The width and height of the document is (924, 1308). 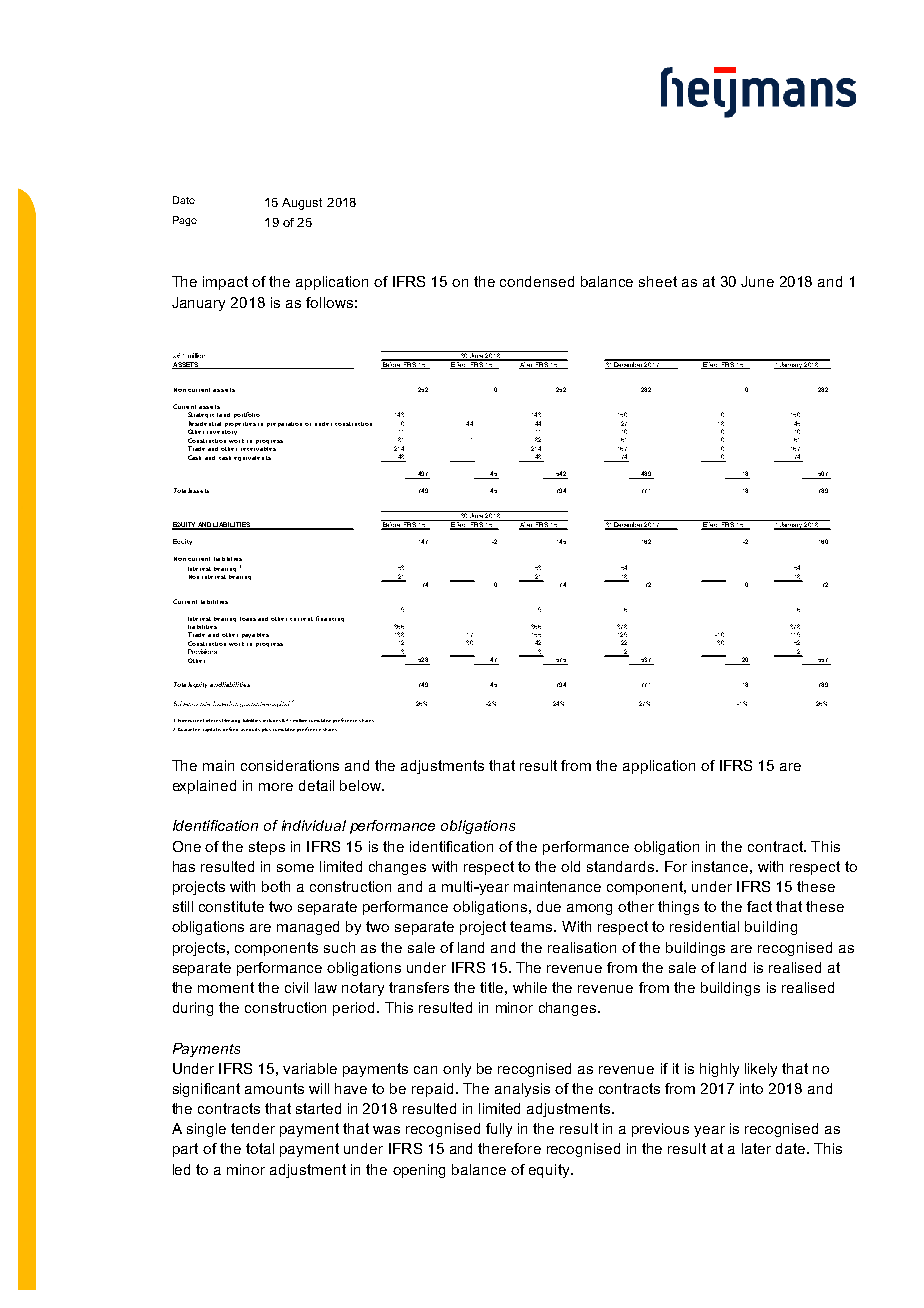 I want to click on fully, so click(x=499, y=1130).
